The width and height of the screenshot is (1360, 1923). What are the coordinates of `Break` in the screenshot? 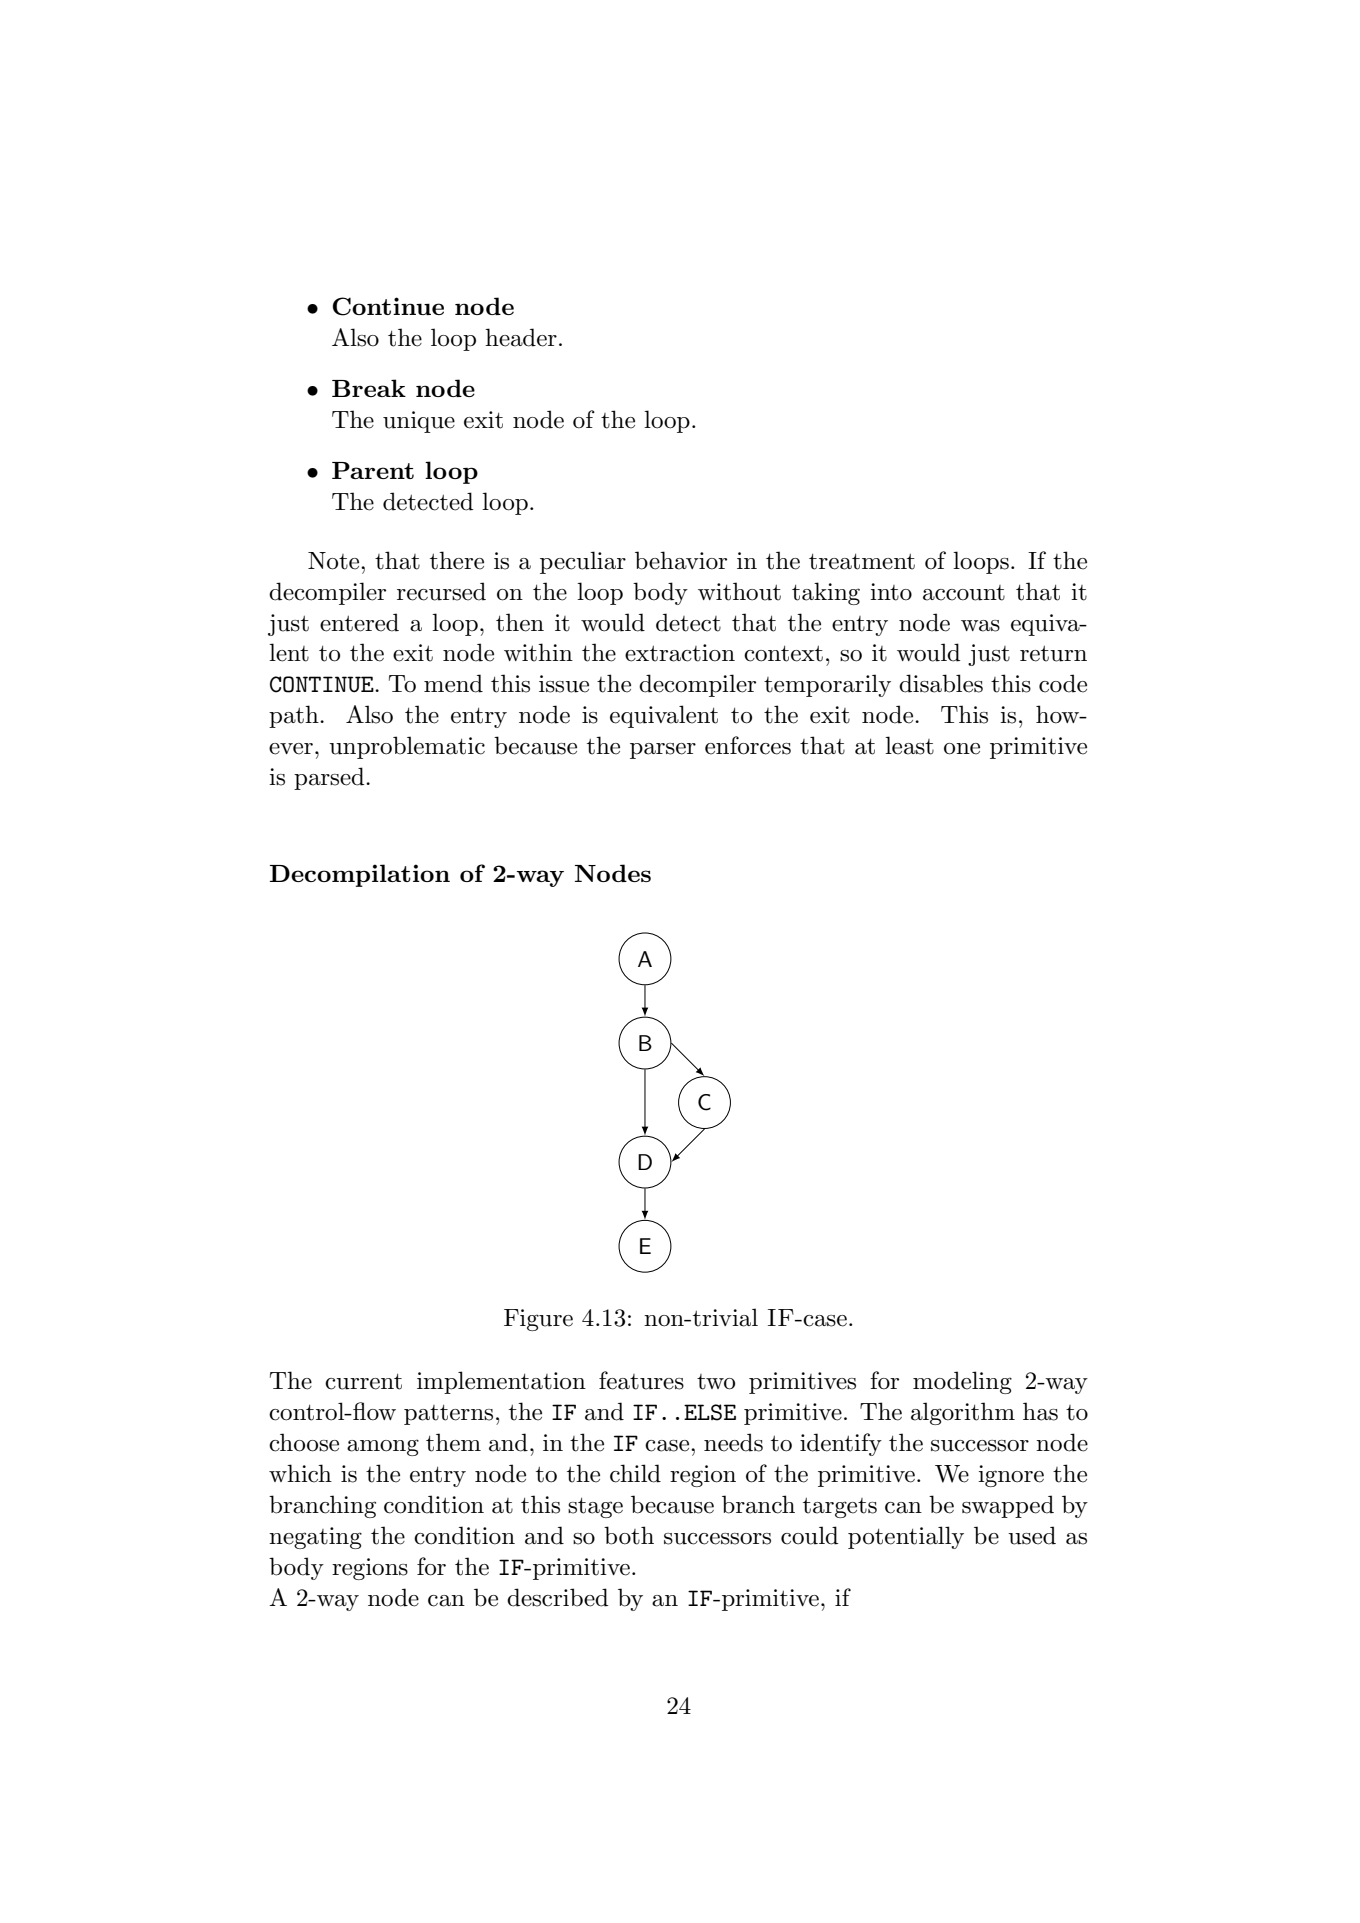 It's located at (369, 388).
